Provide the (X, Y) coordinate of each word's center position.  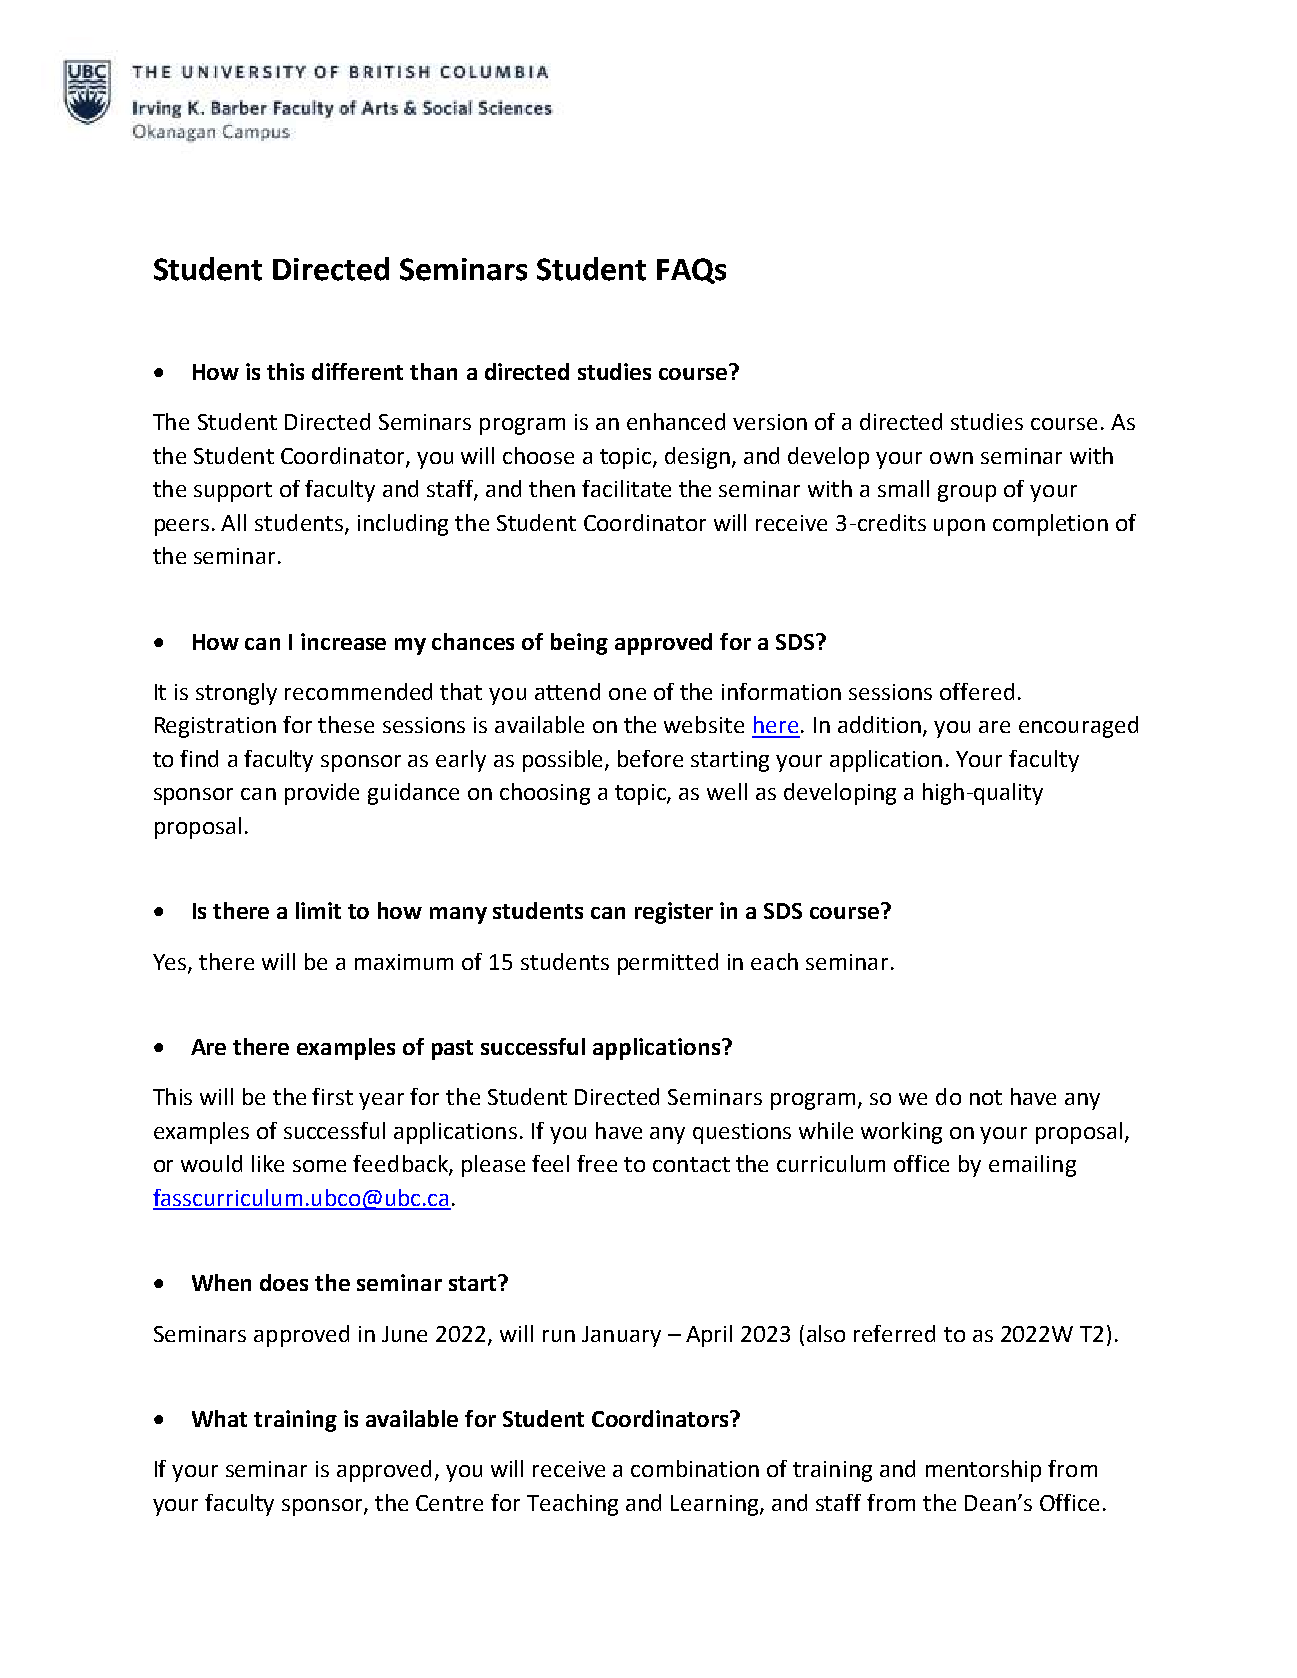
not (986, 1097)
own (951, 458)
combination (695, 1468)
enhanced (676, 421)
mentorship (983, 1471)
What (219, 1418)
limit (318, 910)
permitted (668, 964)
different (357, 371)
